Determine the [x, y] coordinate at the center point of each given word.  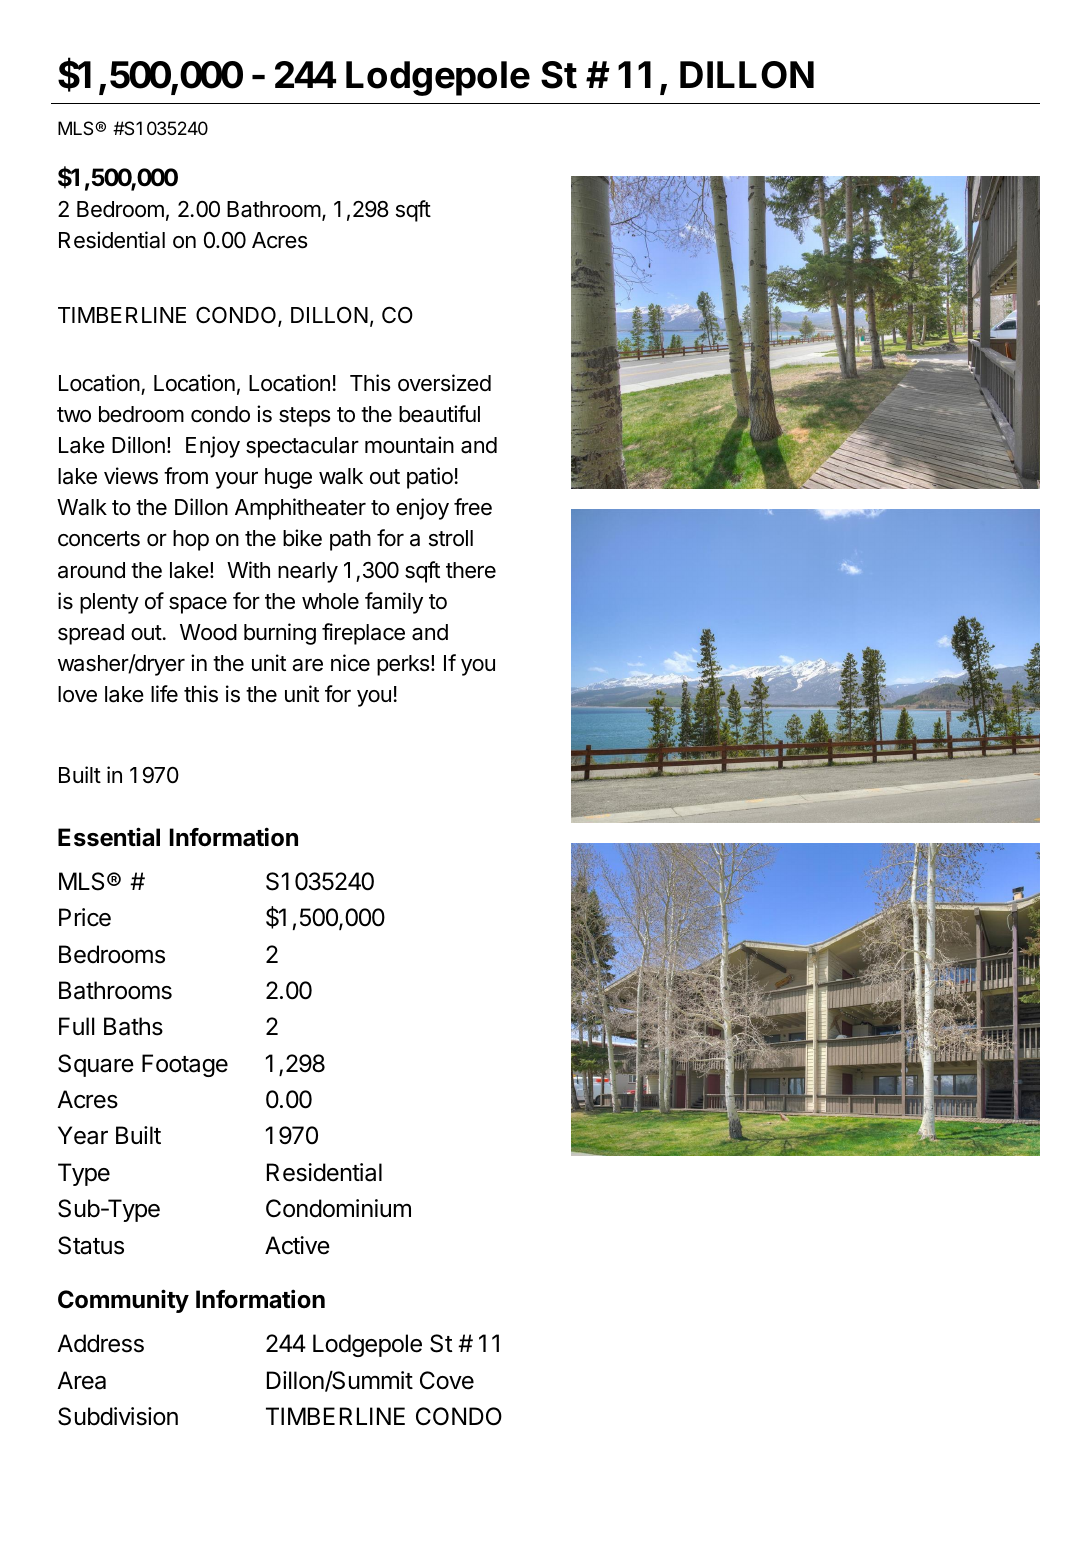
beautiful [439, 414]
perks [404, 665]
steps [305, 417]
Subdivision [118, 1416]
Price [85, 917]
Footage [185, 1065]
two [74, 415]
